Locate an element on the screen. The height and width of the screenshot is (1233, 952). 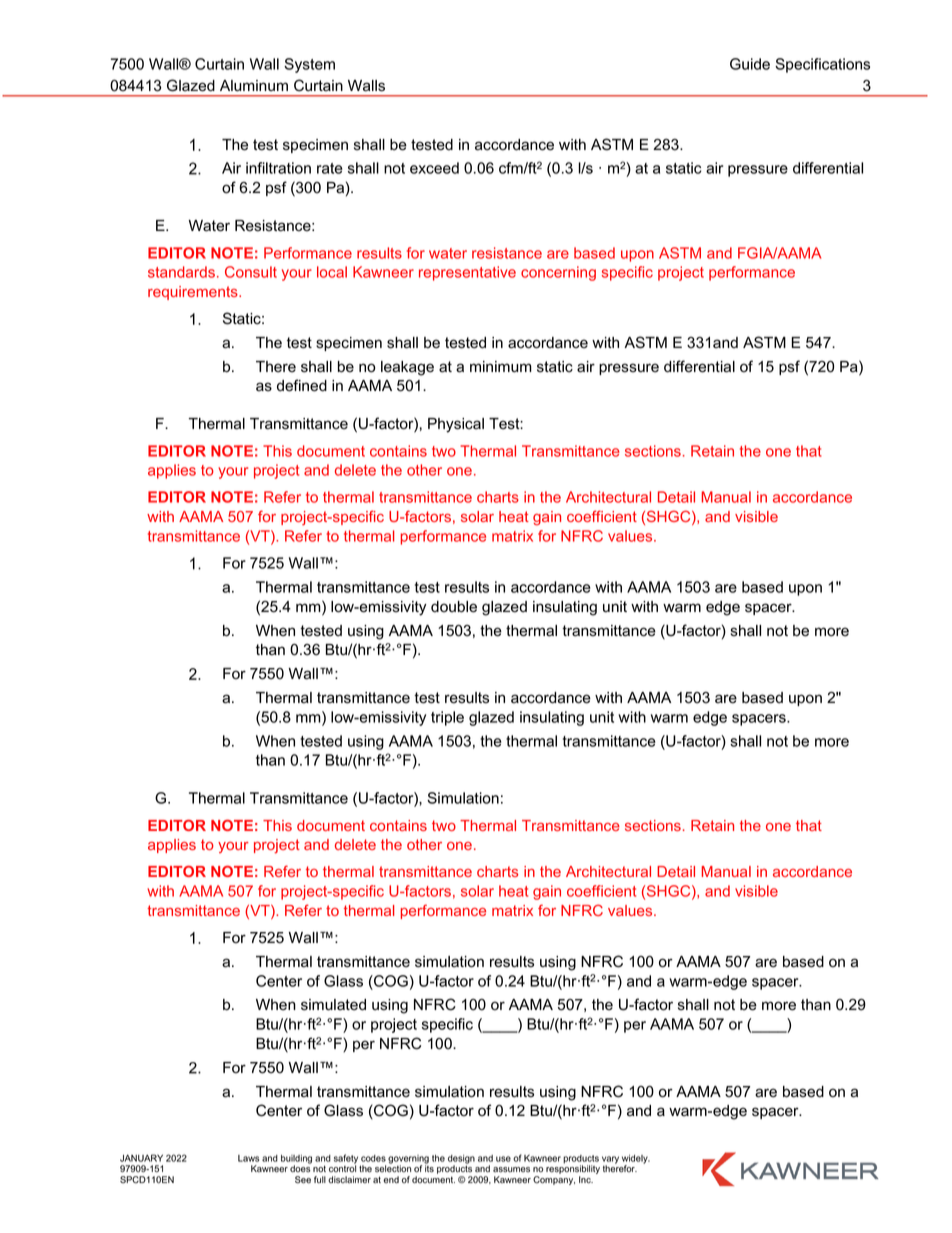
triple is located at coordinates (447, 718).
